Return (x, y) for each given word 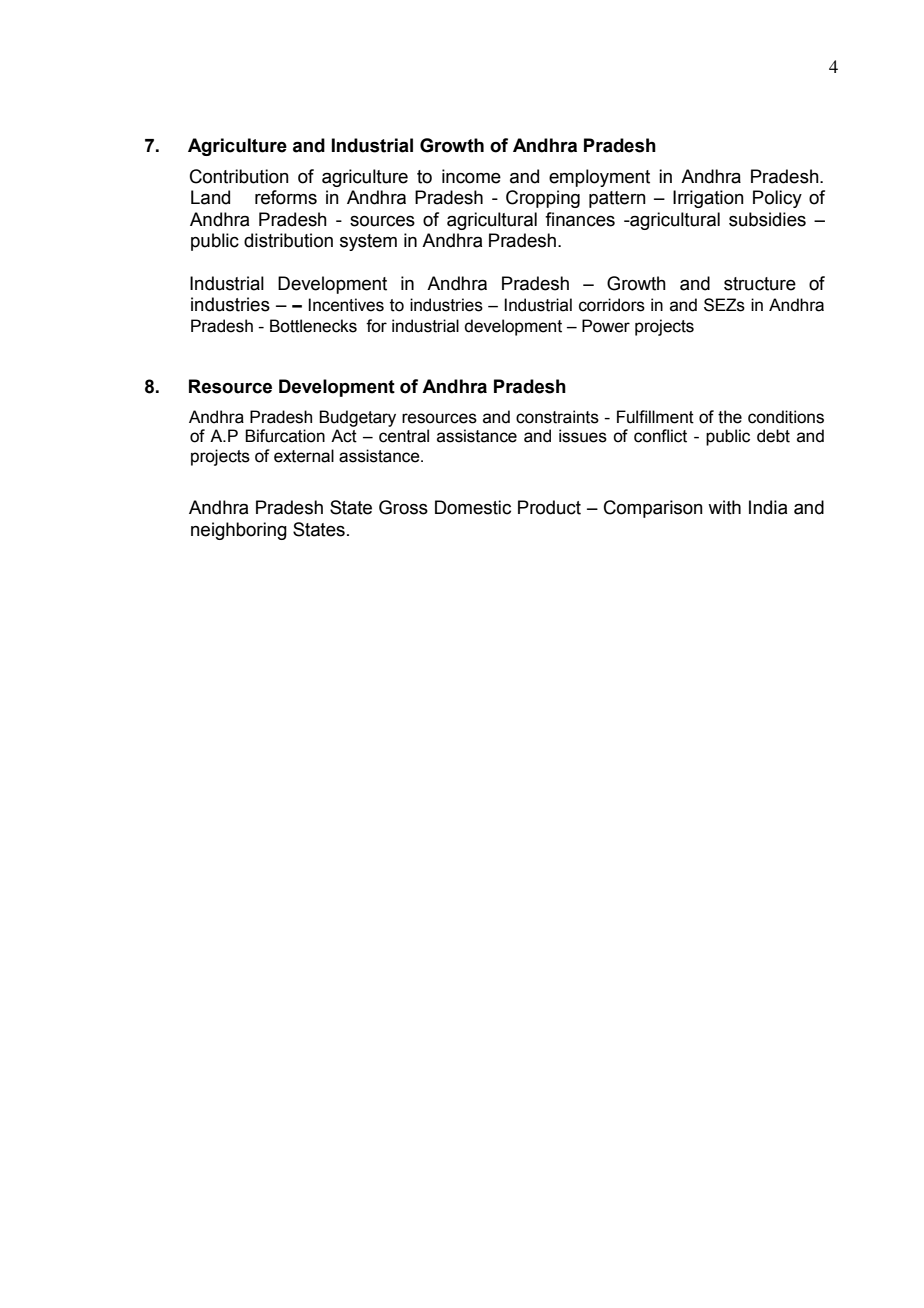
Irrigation (708, 199)
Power (606, 326)
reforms (286, 197)
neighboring (239, 531)
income (471, 176)
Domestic (473, 507)
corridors (612, 305)
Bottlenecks (313, 326)
